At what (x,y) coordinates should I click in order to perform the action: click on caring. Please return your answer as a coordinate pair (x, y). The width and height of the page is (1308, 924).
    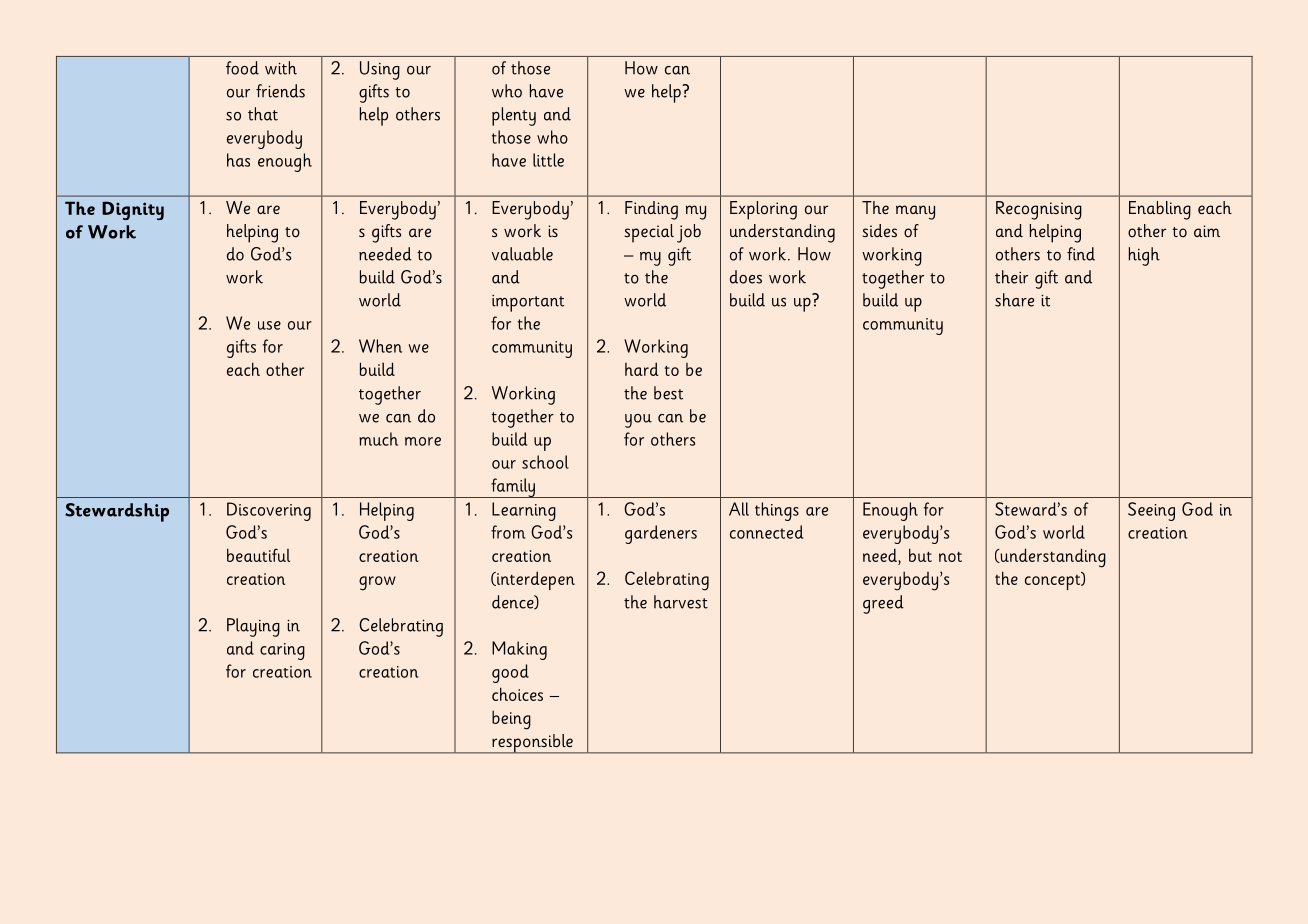
    Looking at the image, I should click on (282, 651).
